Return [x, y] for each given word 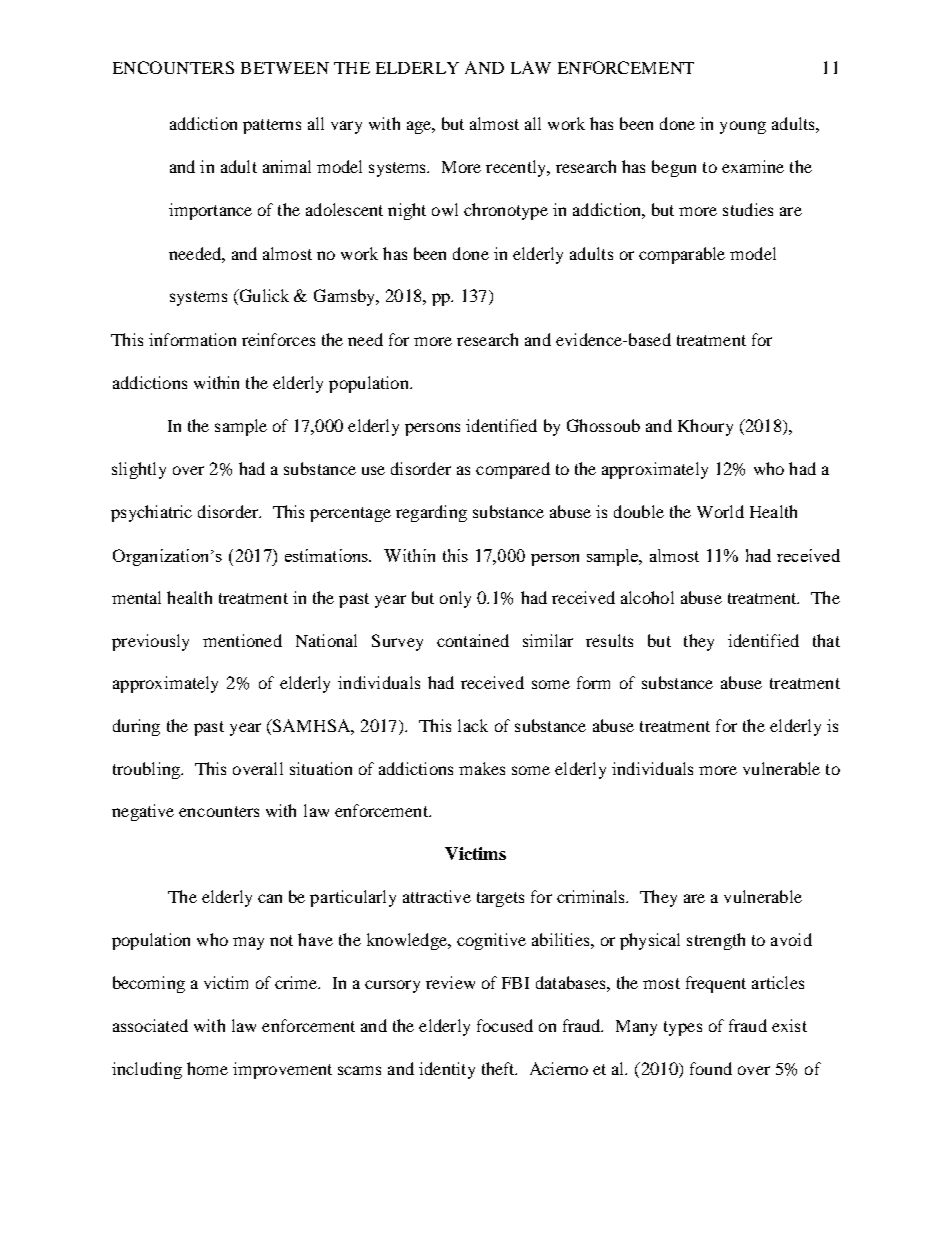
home [207, 1068]
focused [505, 1025]
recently [517, 168]
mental [136, 597]
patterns [272, 126]
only [455, 599]
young [743, 127]
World [720, 511]
